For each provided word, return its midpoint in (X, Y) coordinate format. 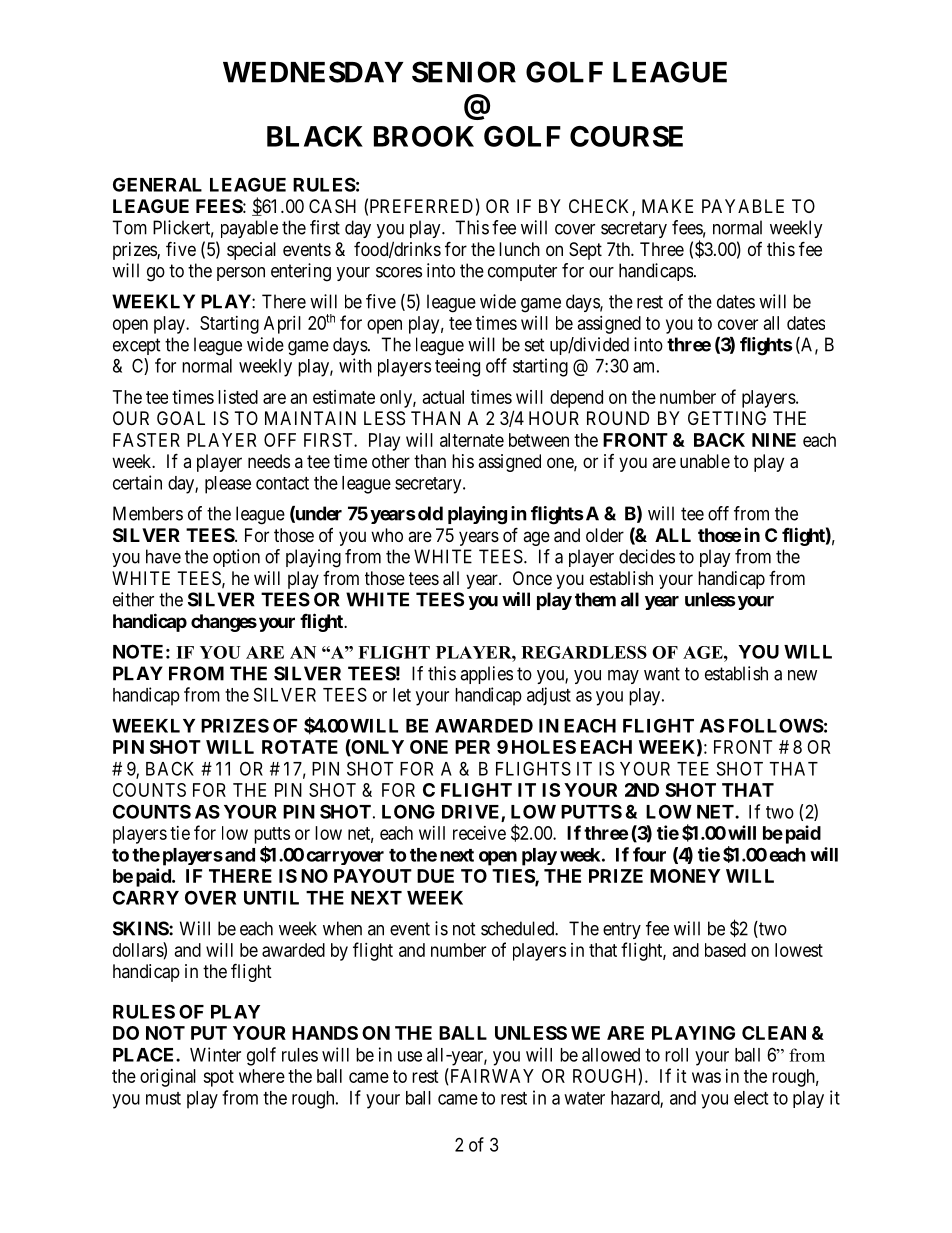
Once (532, 578)
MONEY (685, 876)
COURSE (626, 136)
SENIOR (464, 72)
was (706, 1077)
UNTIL (271, 898)
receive (479, 833)
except (137, 346)
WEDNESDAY (313, 72)
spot (218, 1078)
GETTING (727, 418)
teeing (457, 367)
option (236, 558)
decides (647, 556)
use (410, 1056)
